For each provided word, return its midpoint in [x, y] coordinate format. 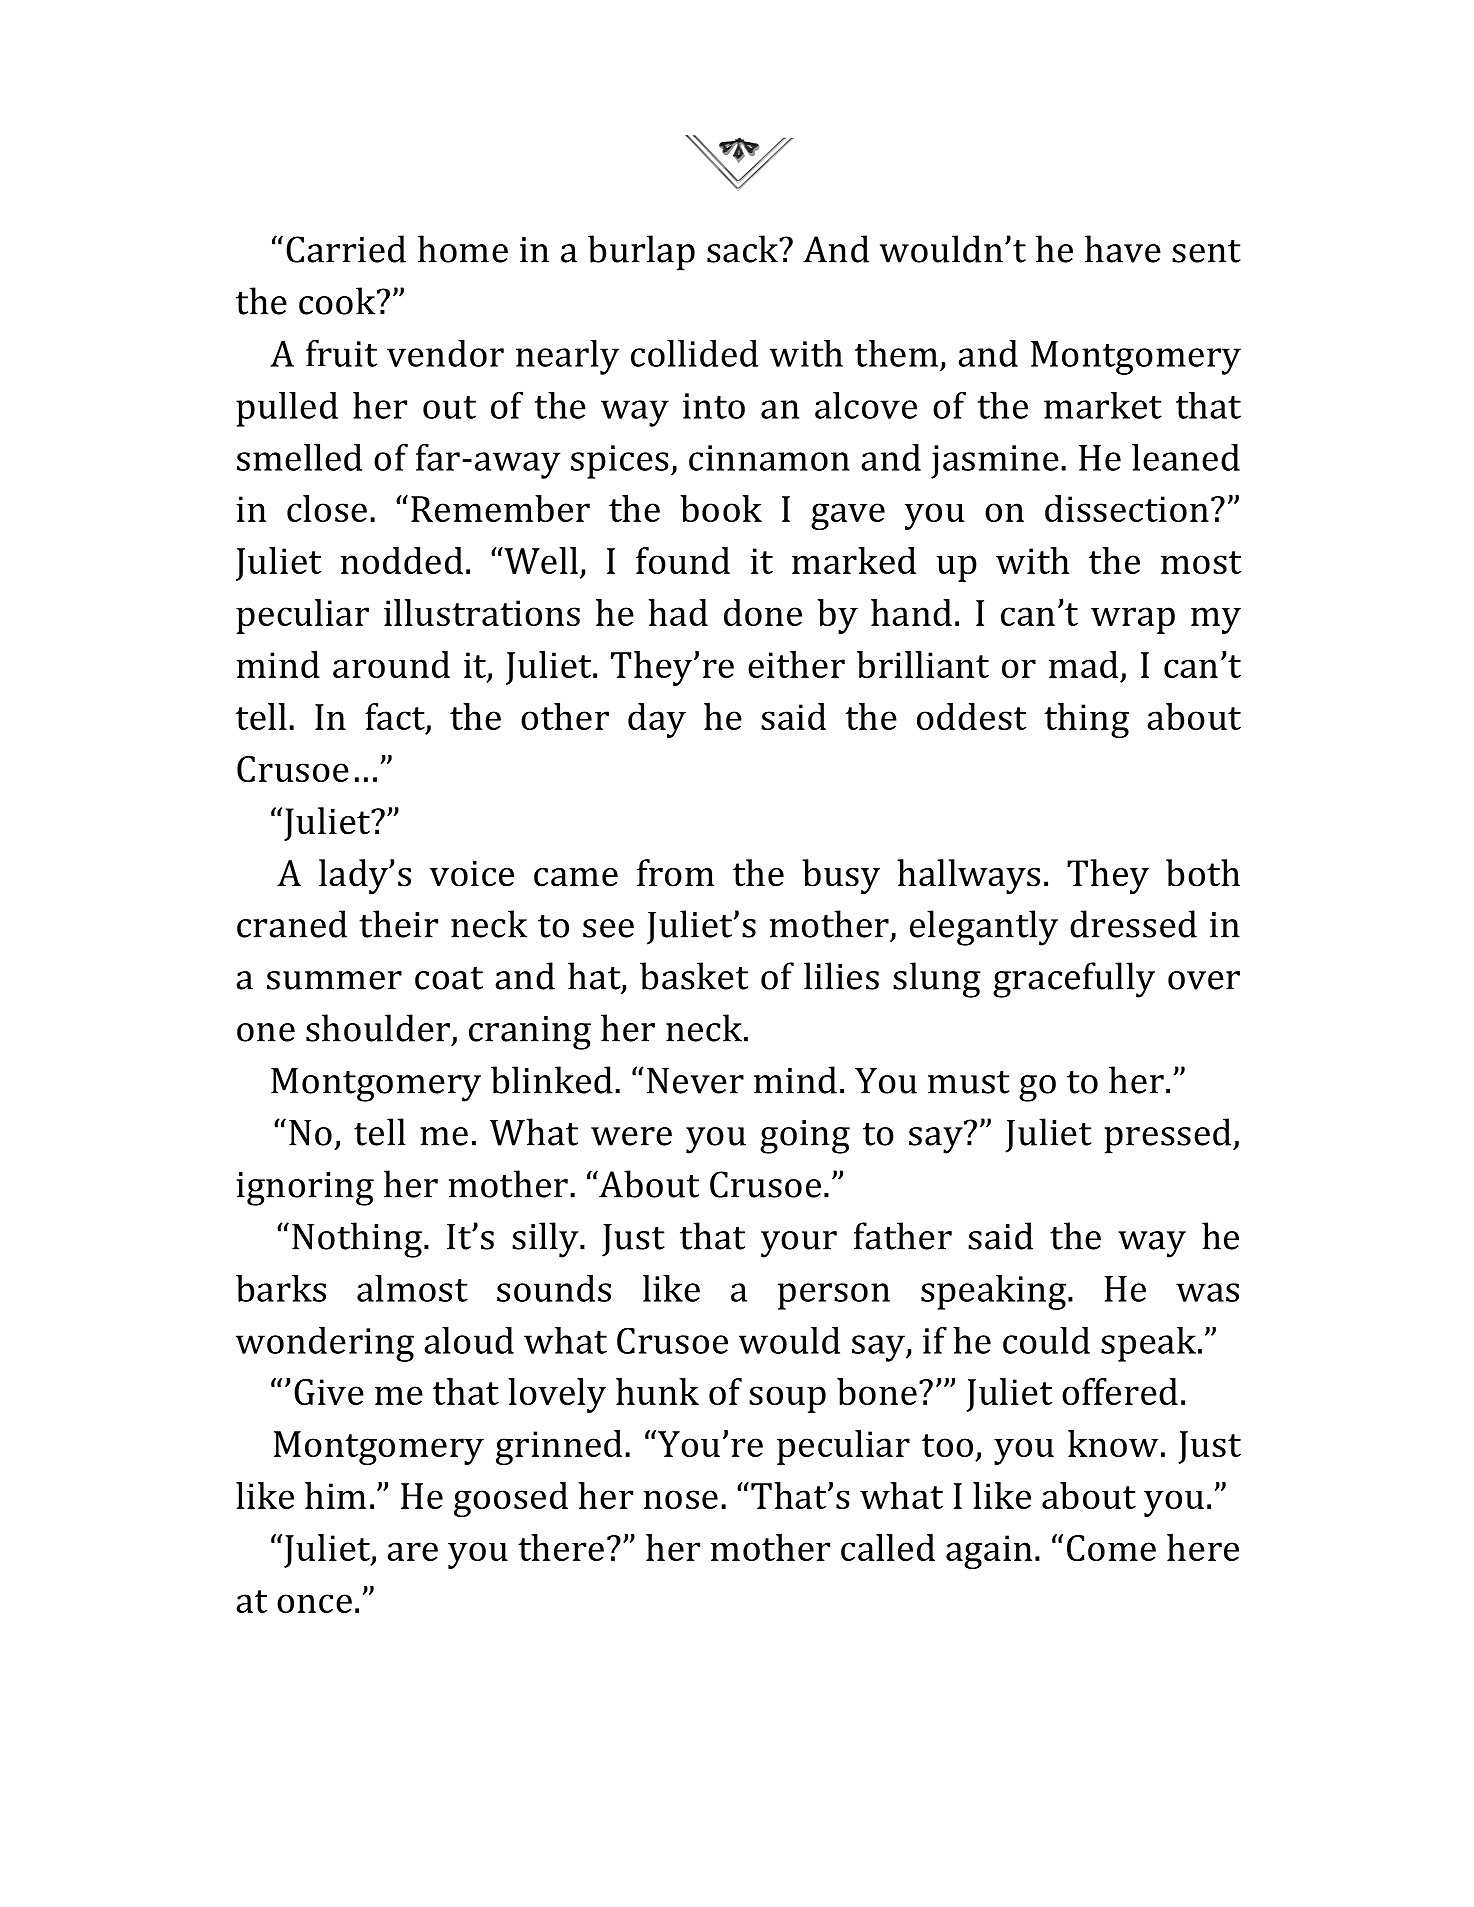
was [1207, 1292]
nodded [401, 560]
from [675, 873]
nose [680, 1499]
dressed [1133, 924]
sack [744, 249]
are [412, 1551]
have [1123, 249]
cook [338, 301]
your [799, 1244]
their [398, 924]
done [763, 612]
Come [1111, 1548]
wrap [1133, 620]
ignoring [305, 1189]
